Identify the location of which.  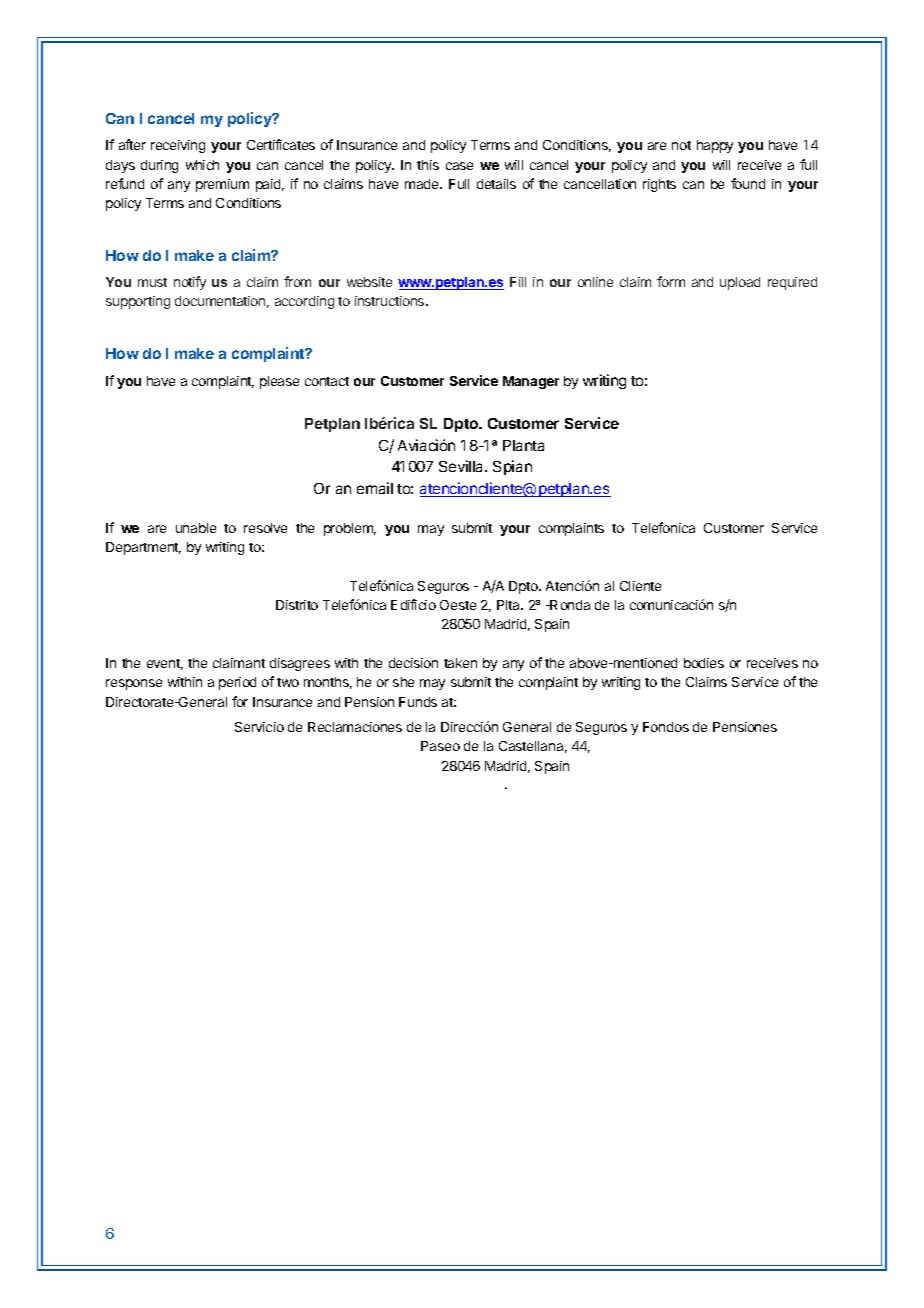
(202, 165).
